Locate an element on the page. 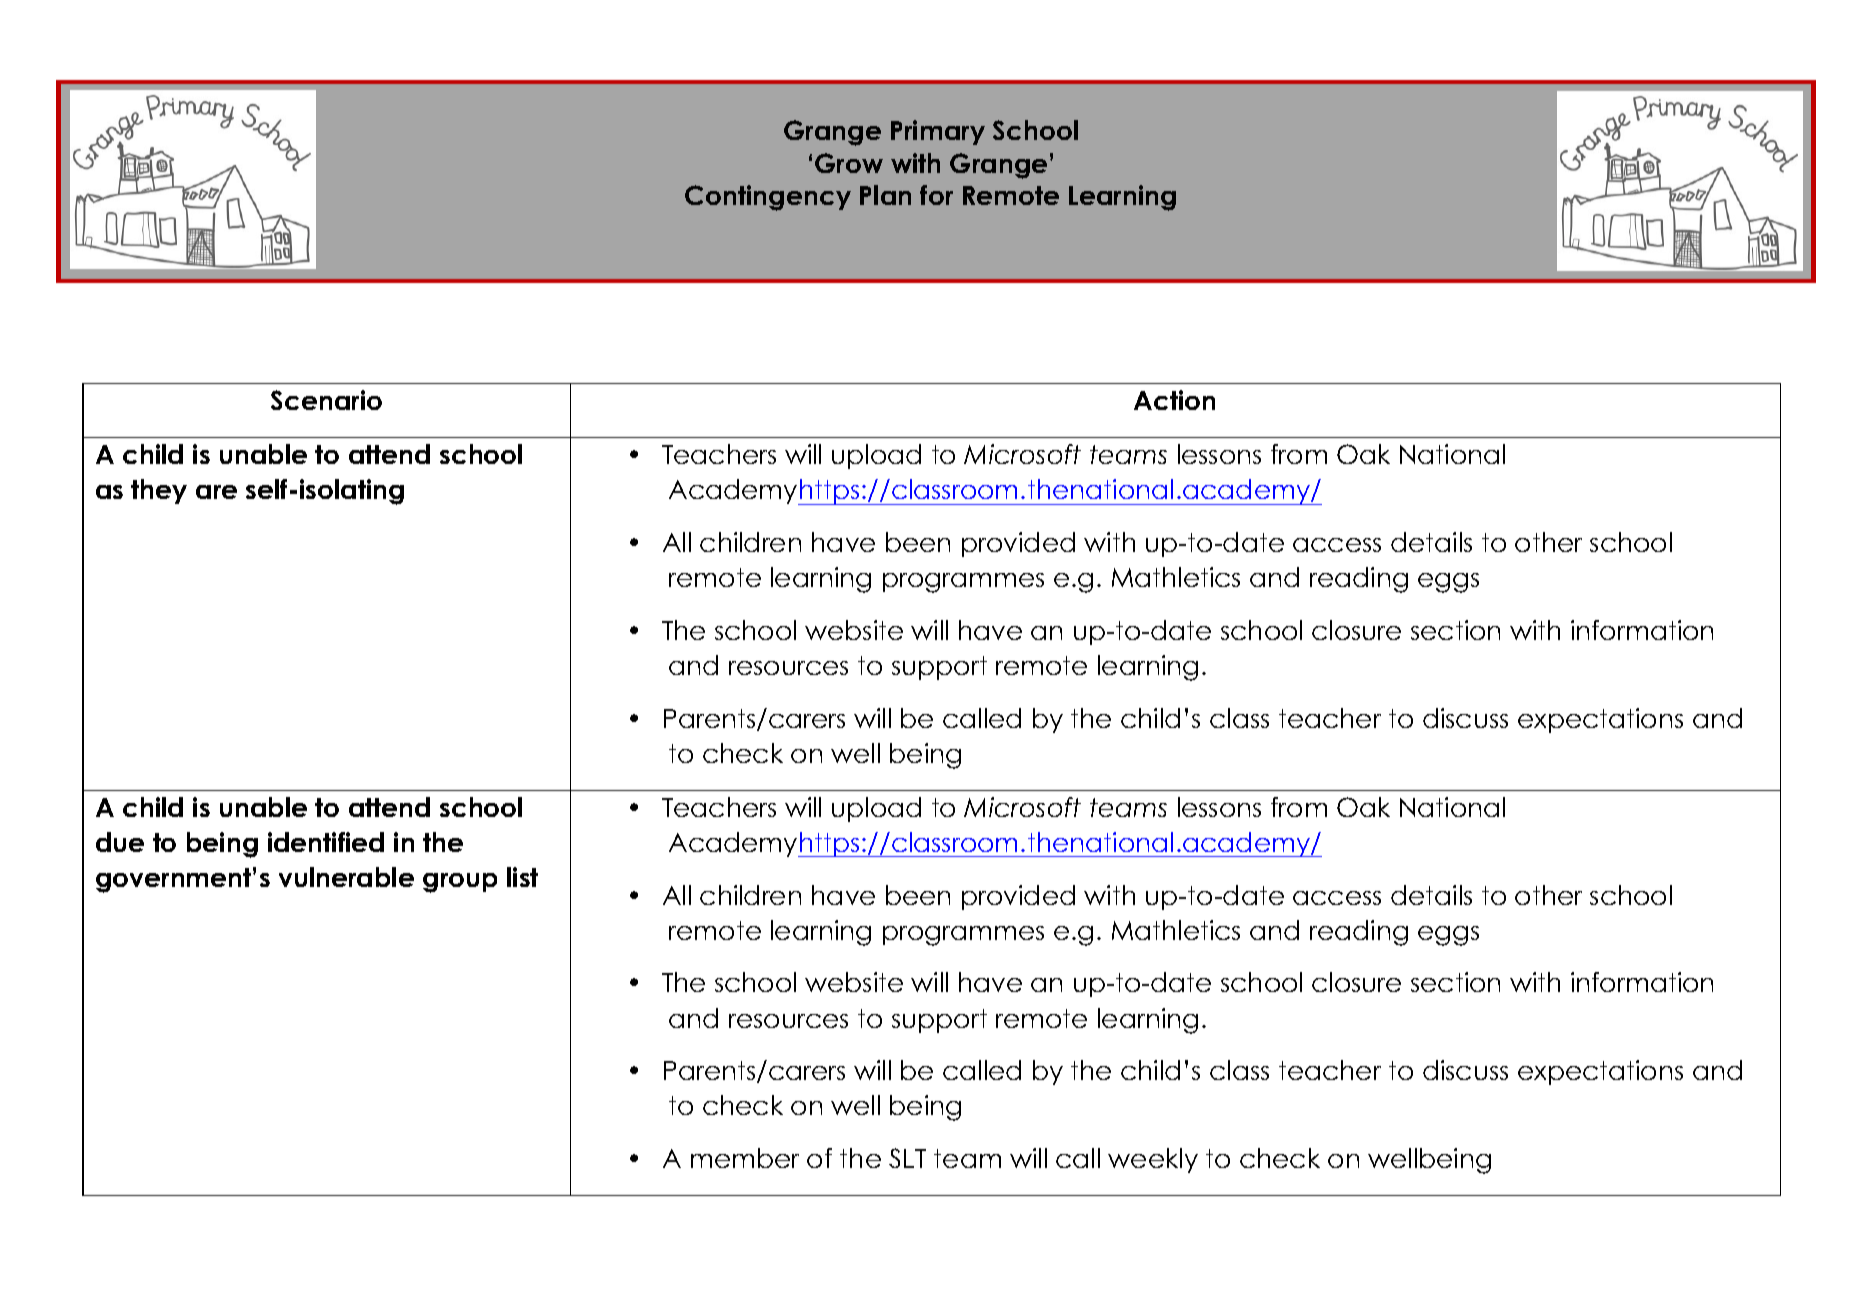  they is located at coordinates (159, 491).
